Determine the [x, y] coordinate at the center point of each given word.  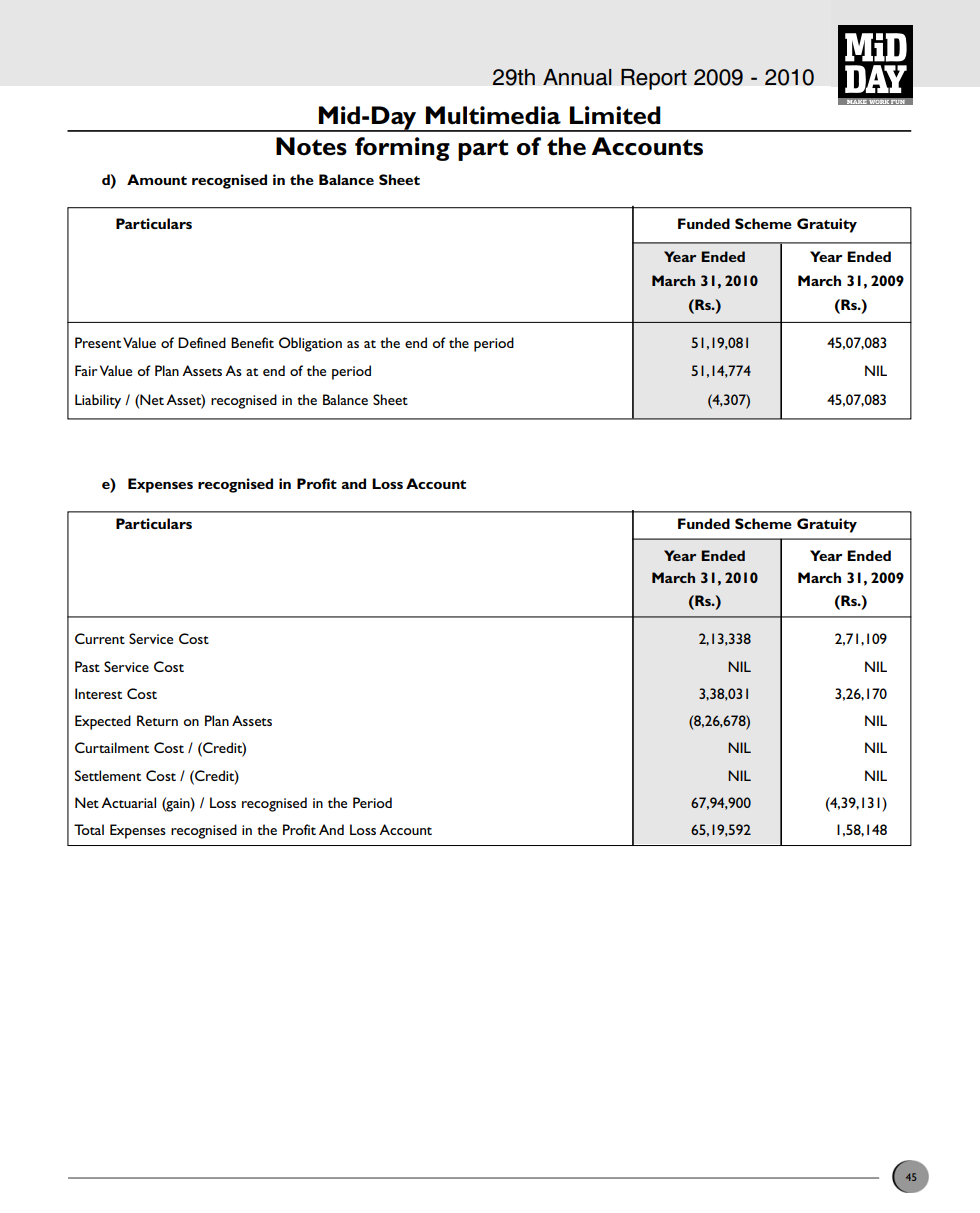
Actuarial [128, 802]
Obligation [310, 344]
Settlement [108, 775]
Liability [98, 401]
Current [100, 638]
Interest [98, 693]
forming [402, 149]
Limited [615, 115]
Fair [86, 370]
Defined [202, 342]
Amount [157, 179]
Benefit [252, 342]
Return [157, 720]
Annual [577, 77]
